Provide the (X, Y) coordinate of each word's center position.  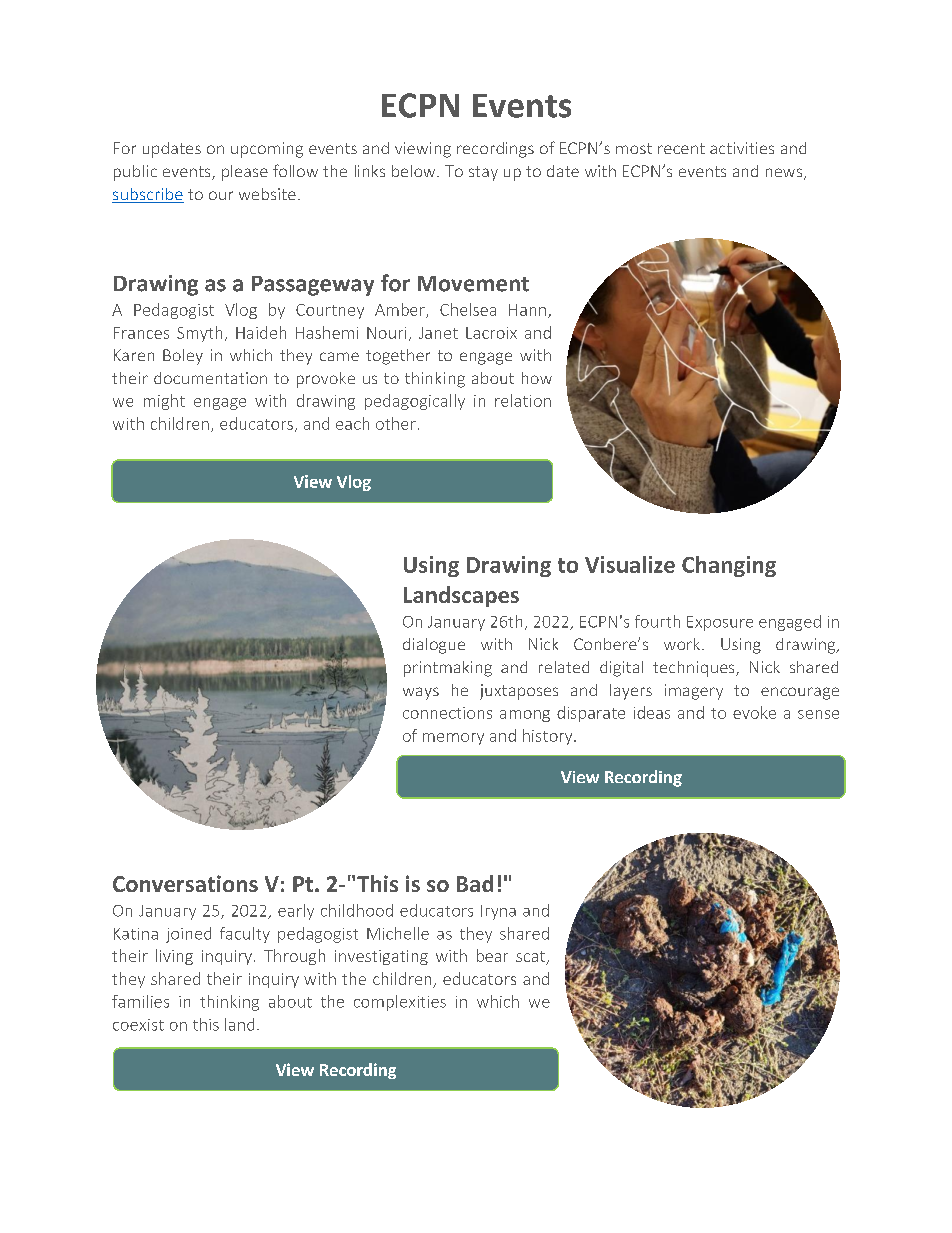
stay (483, 173)
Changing (729, 566)
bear (492, 955)
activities (742, 148)
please (245, 173)
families (140, 1001)
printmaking (448, 669)
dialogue (434, 646)
